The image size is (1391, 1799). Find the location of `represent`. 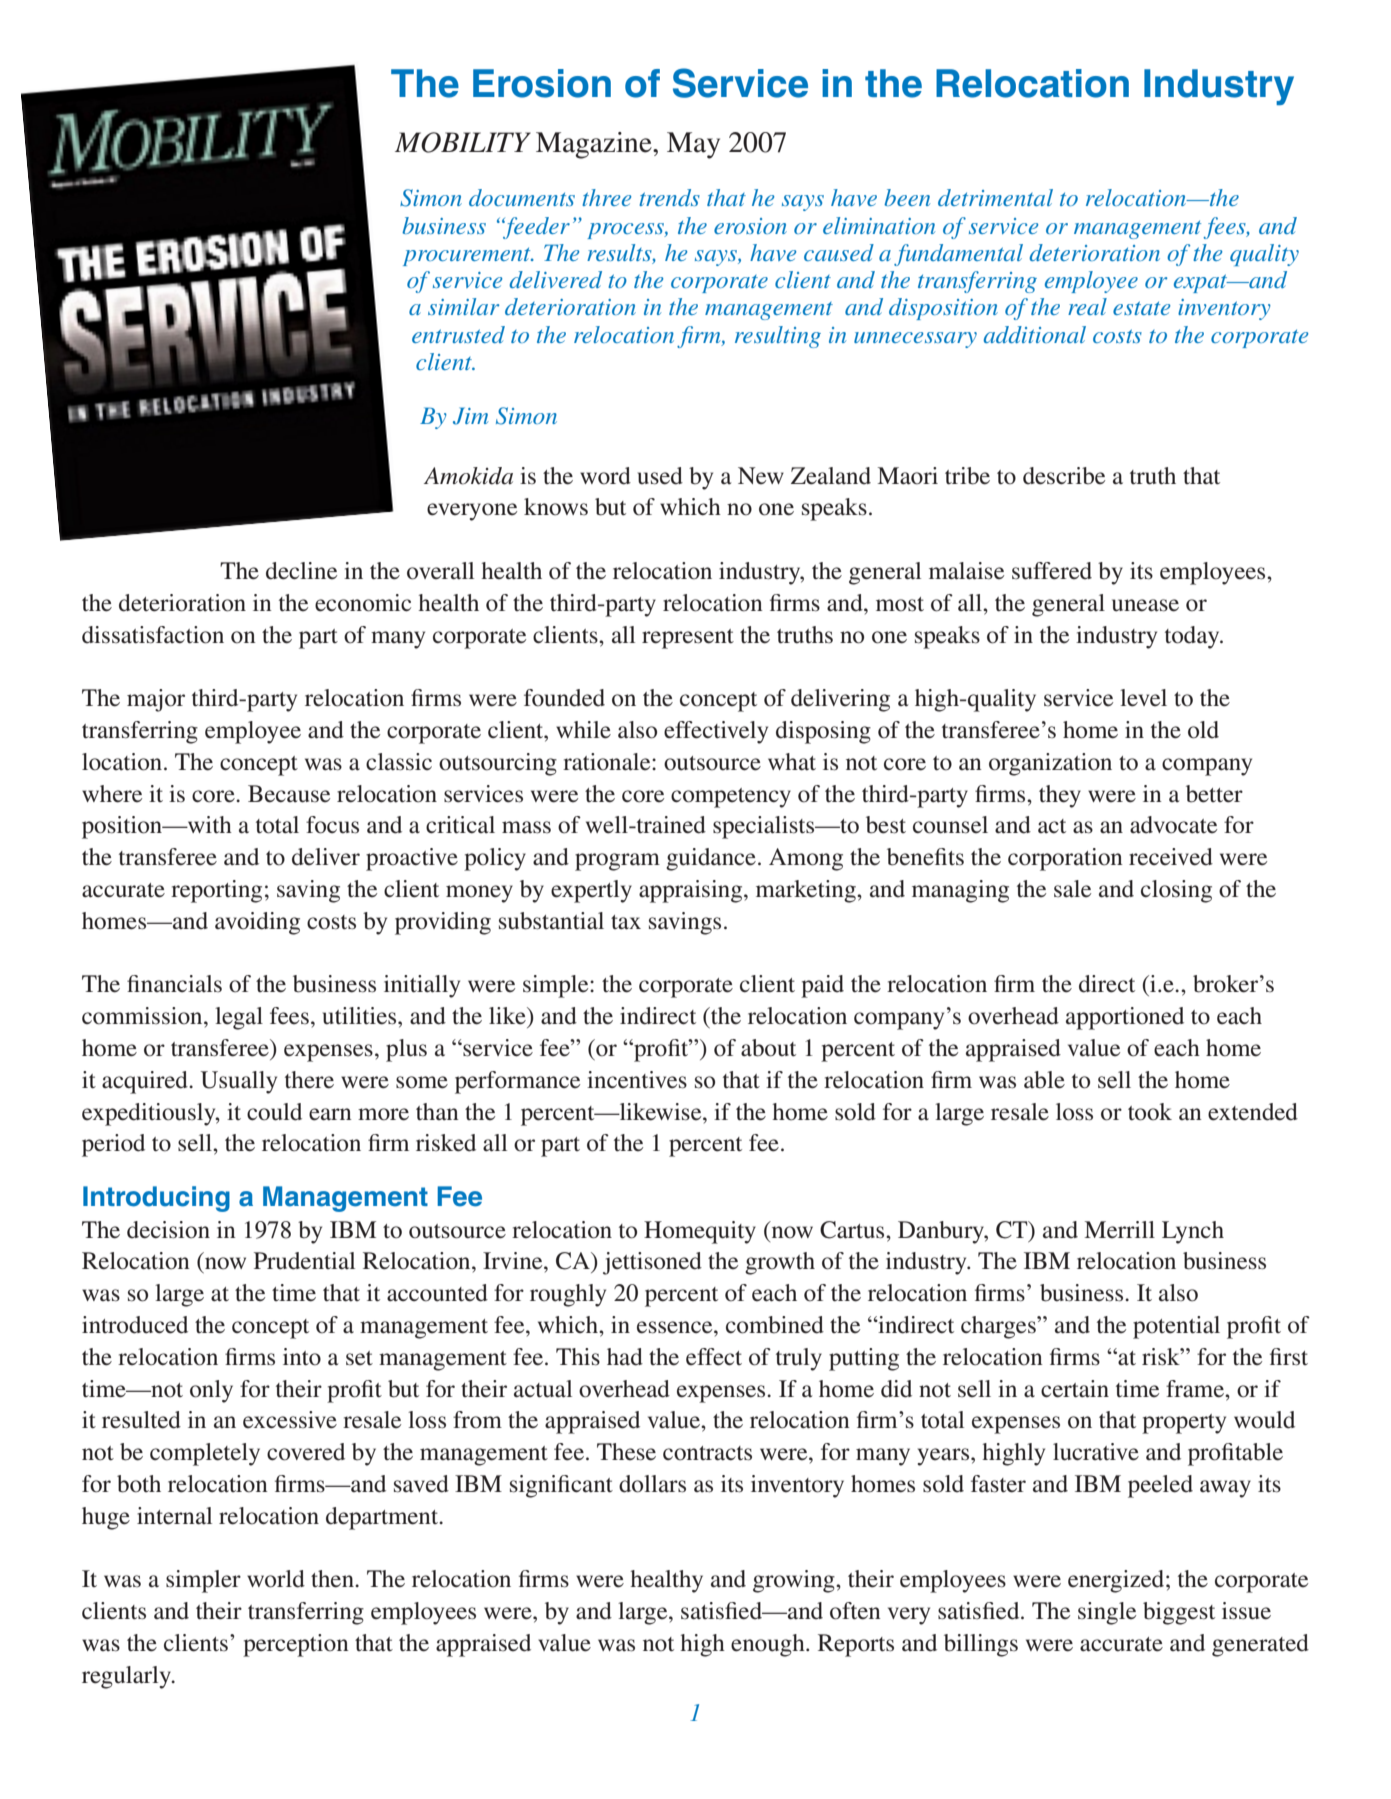

represent is located at coordinates (688, 639).
